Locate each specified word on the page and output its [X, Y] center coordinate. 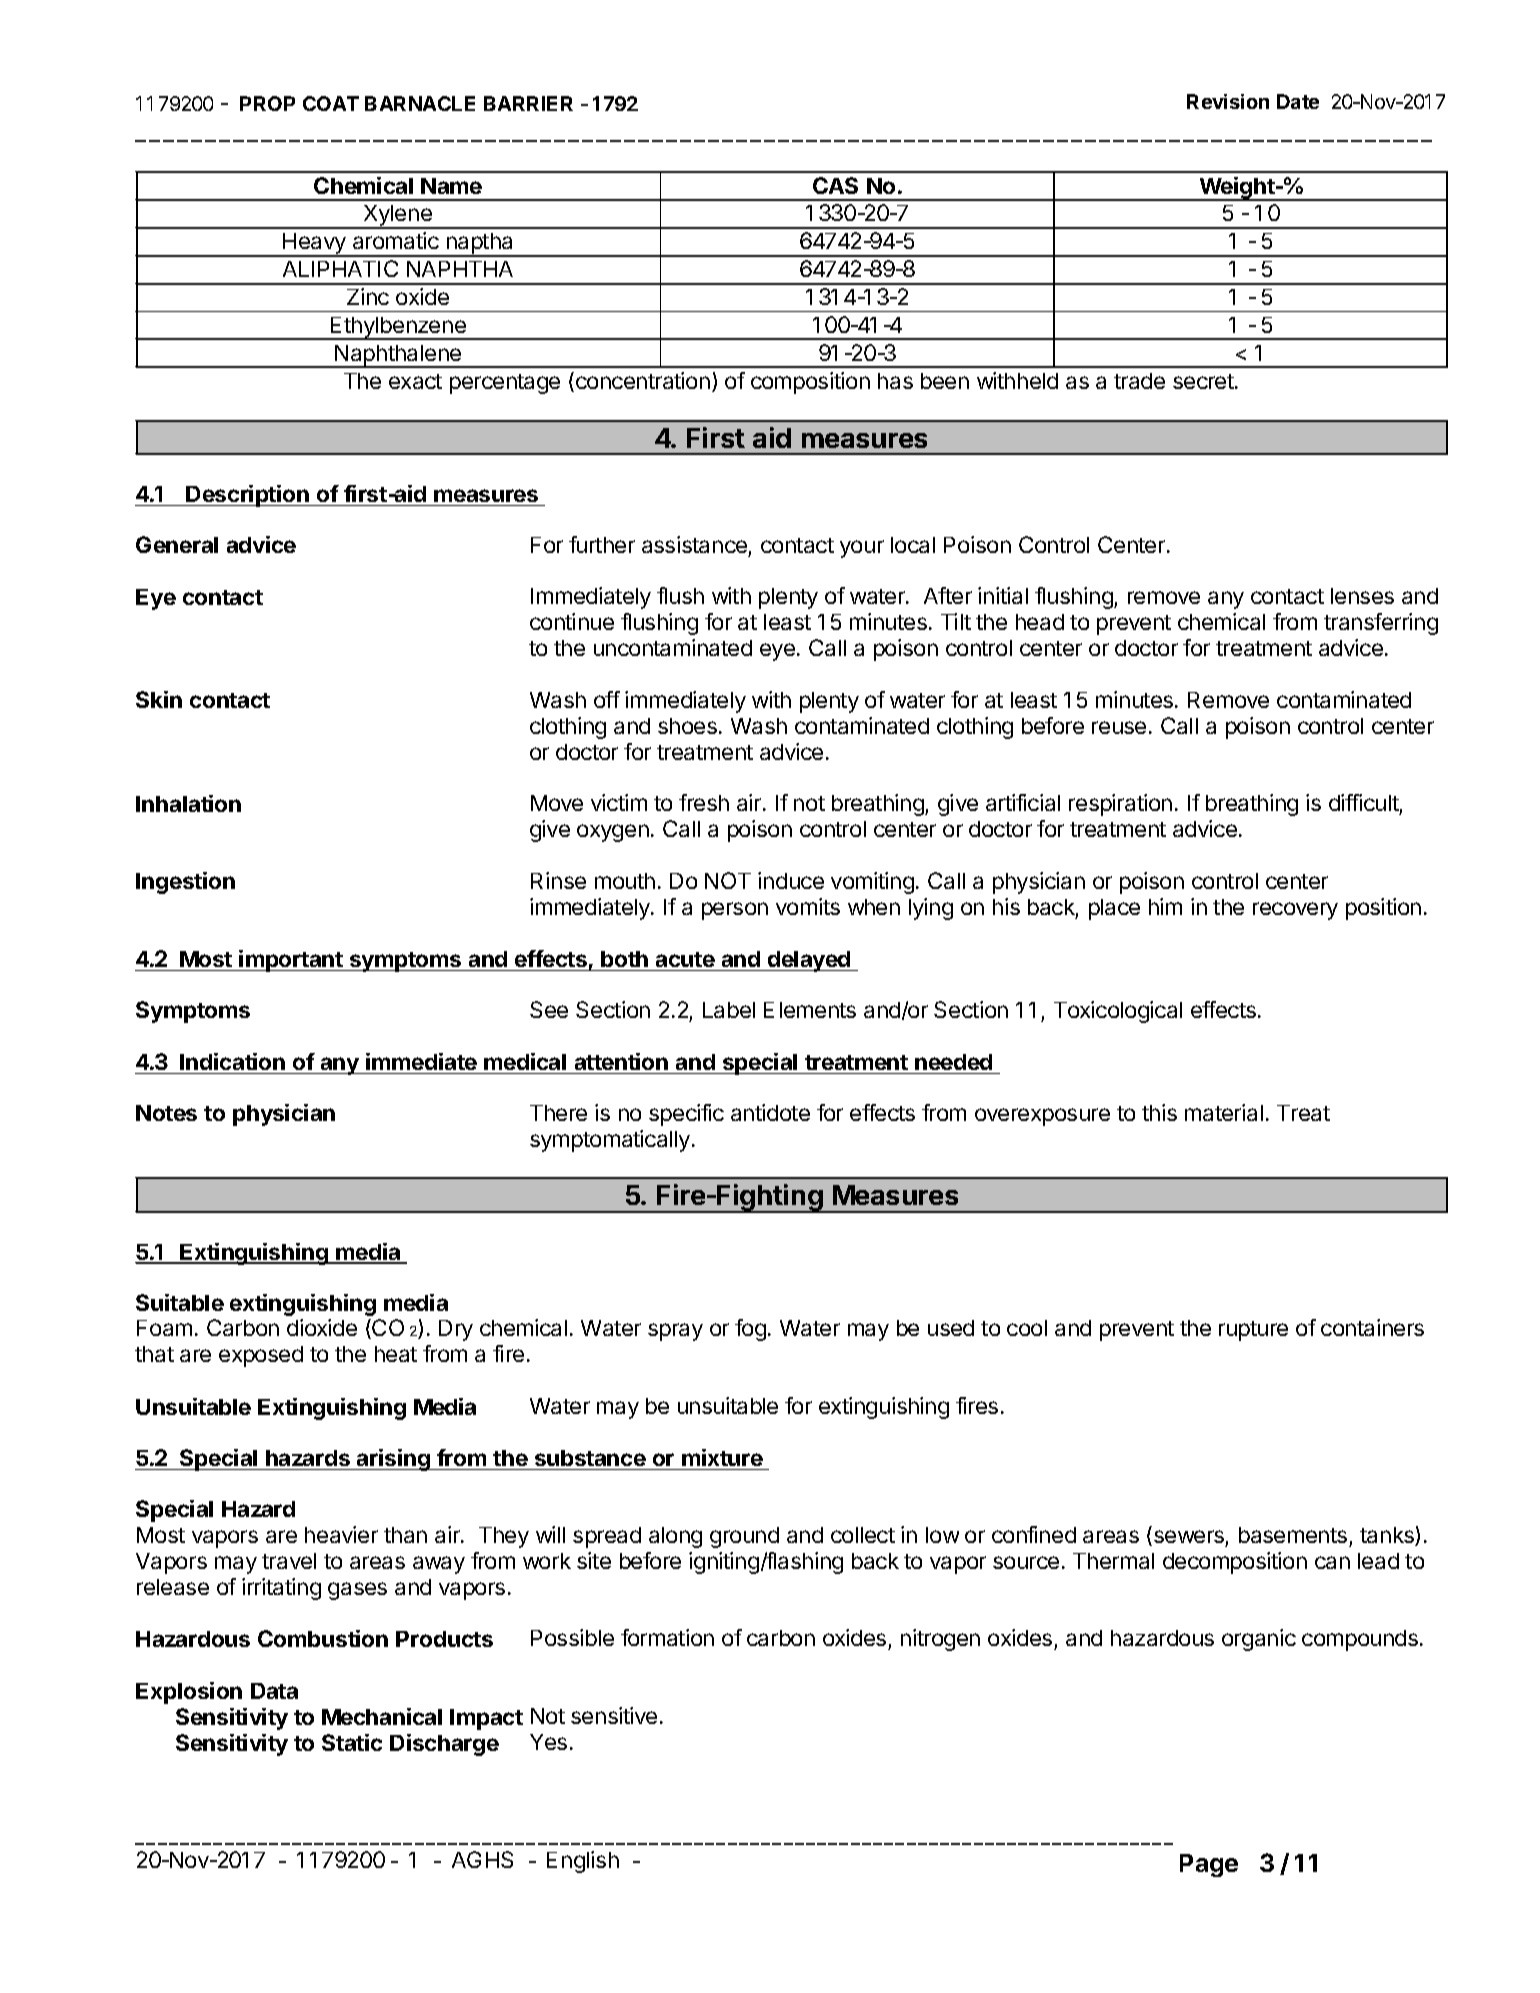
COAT [331, 103]
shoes [687, 726]
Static [352, 1742]
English [583, 1862]
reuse [1119, 727]
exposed [261, 1356]
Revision [1228, 101]
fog [750, 1330]
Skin [159, 699]
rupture [1253, 1331]
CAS [835, 185]
